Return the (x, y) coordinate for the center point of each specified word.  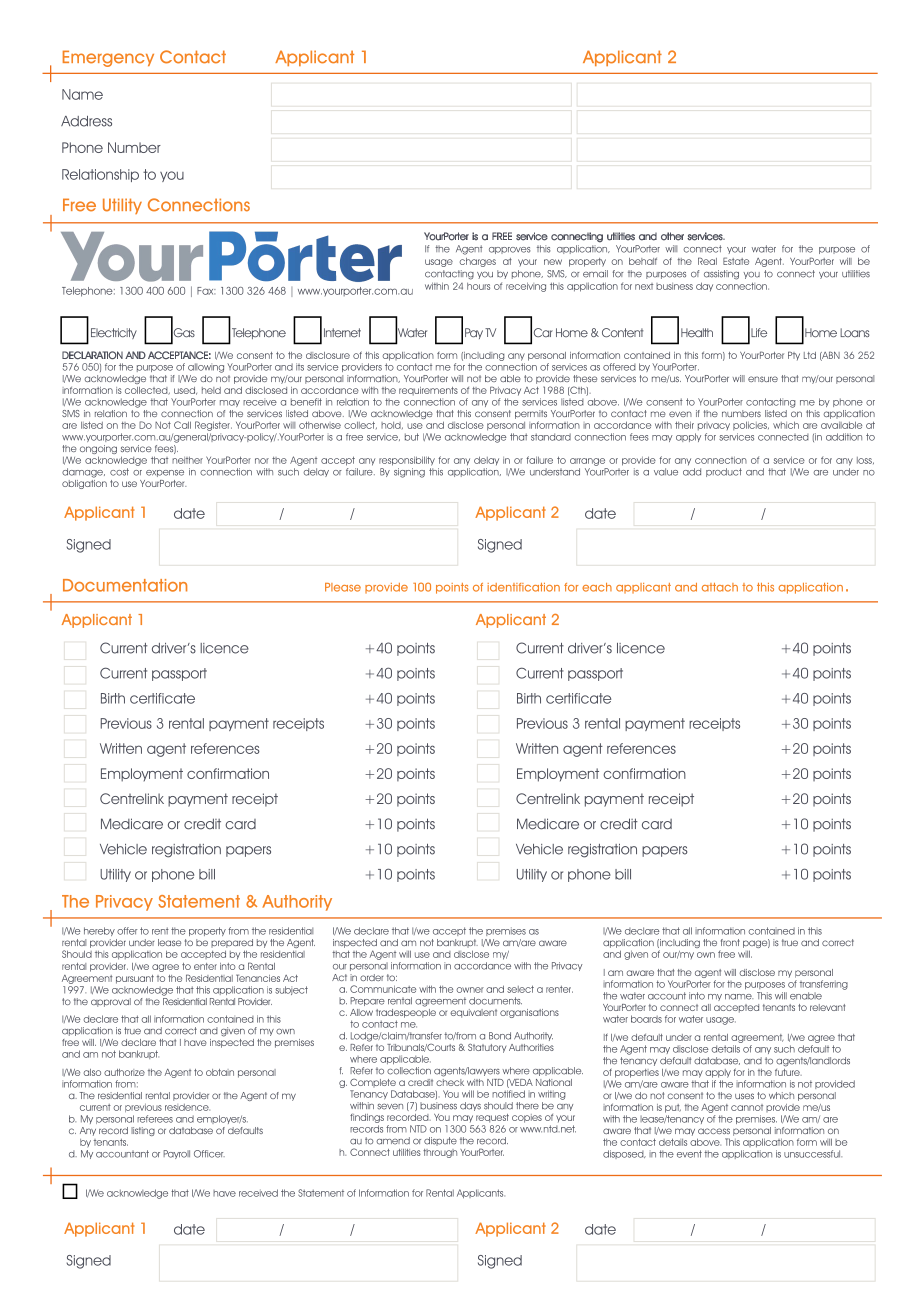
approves (510, 250)
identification (524, 587)
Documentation (125, 585)
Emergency (108, 58)
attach (720, 587)
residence (187, 1107)
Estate (736, 261)
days (470, 1106)
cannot (747, 1107)
